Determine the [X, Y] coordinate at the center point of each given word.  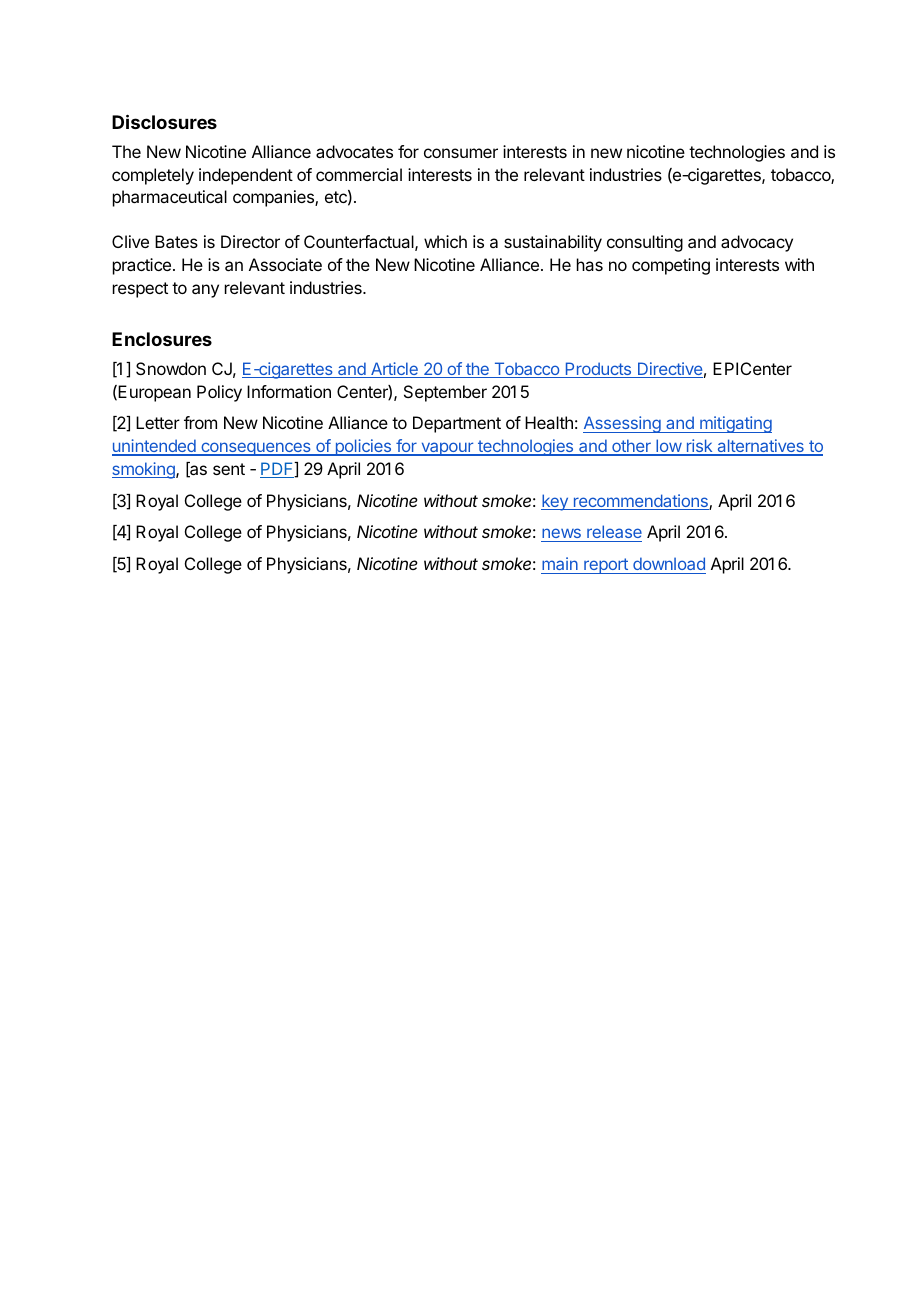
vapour [447, 449]
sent [229, 469]
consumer [461, 153]
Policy [219, 393]
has [590, 264]
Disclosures [164, 121]
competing [671, 266]
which [445, 241]
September [445, 393]
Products [598, 370]
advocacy [757, 243]
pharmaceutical [170, 198]
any [205, 291]
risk [700, 447]
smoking [144, 470]
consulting [645, 243]
